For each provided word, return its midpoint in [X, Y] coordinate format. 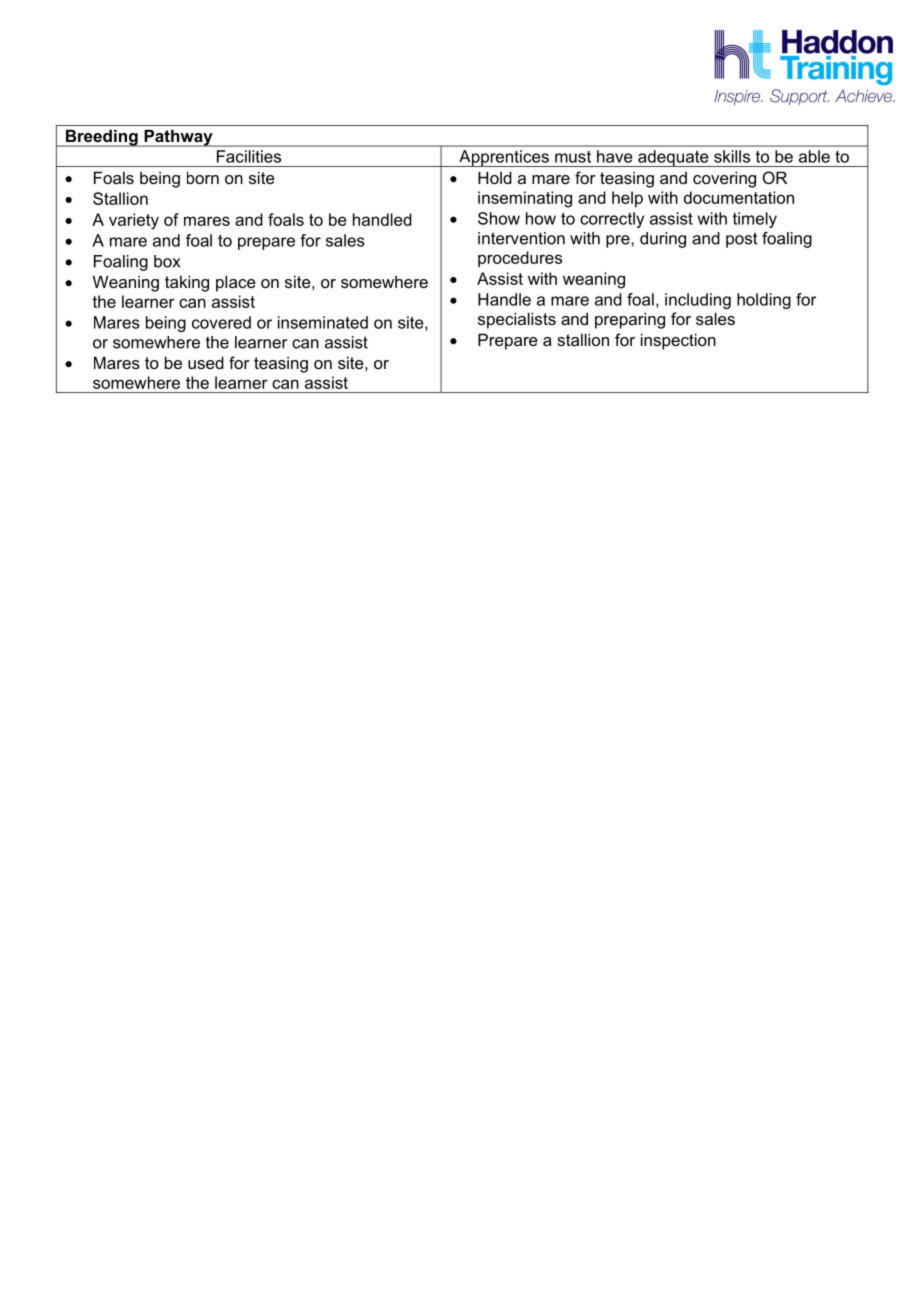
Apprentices [504, 158]
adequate [673, 158]
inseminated [323, 322]
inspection [678, 341]
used [206, 362]
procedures [520, 259]
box [167, 261]
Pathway [178, 138]
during [663, 240]
